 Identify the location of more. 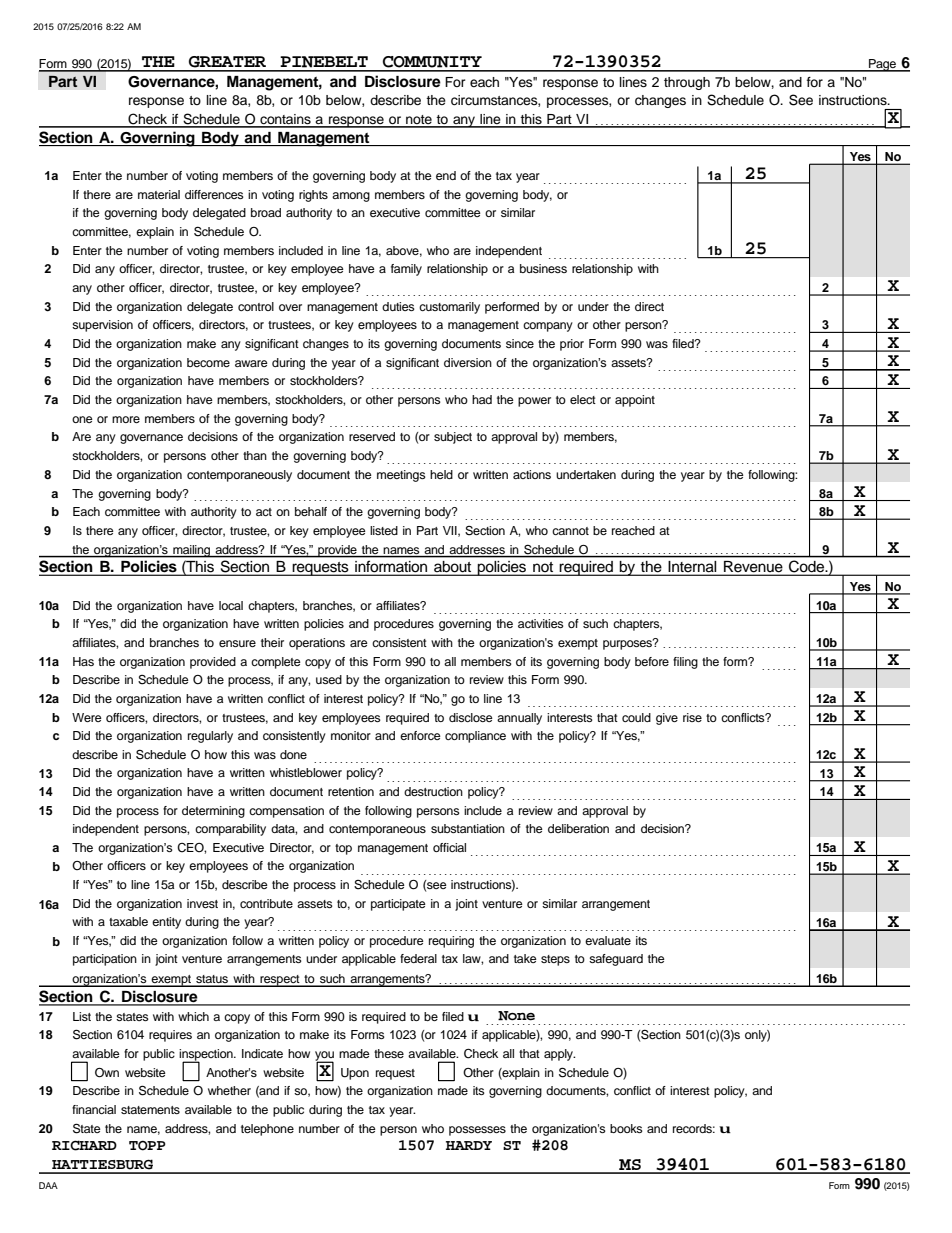
(126, 419).
